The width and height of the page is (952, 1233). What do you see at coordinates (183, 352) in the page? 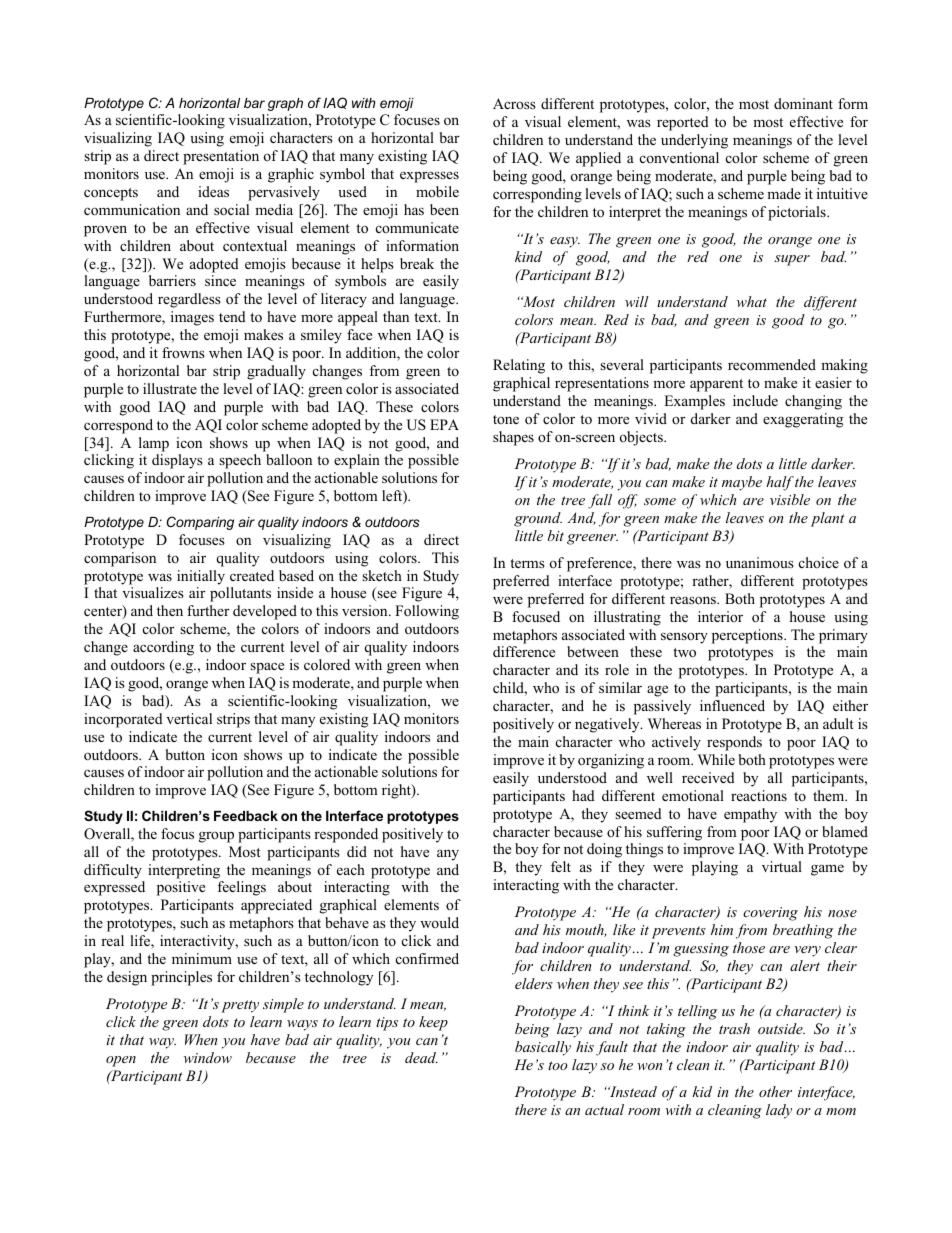
I see `frowns` at bounding box center [183, 352].
